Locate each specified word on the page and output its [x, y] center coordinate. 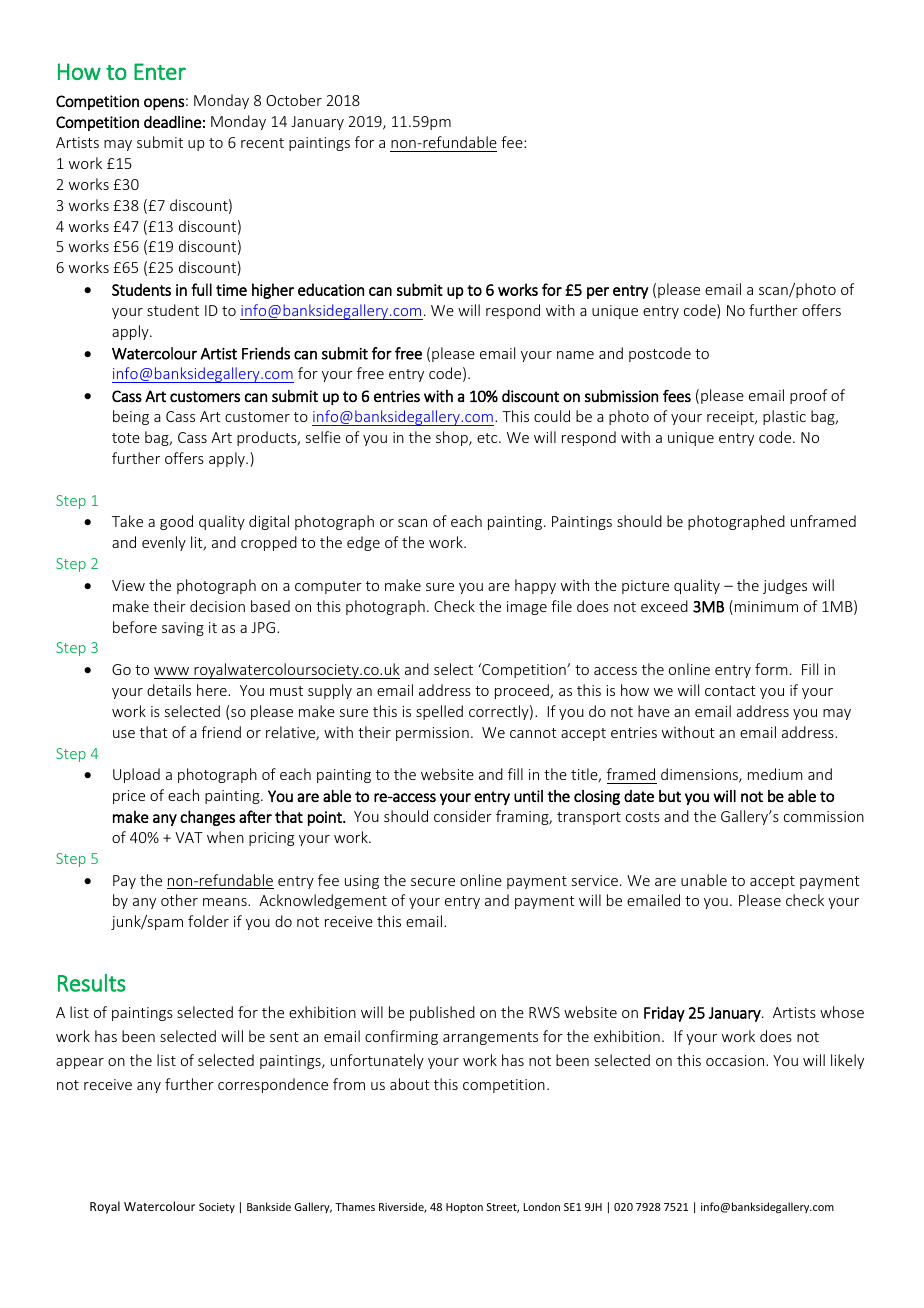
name [575, 355]
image [527, 608]
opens [164, 104]
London [542, 1206]
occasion [736, 1060]
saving [183, 629]
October [294, 100]
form [771, 669]
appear [80, 1063]
